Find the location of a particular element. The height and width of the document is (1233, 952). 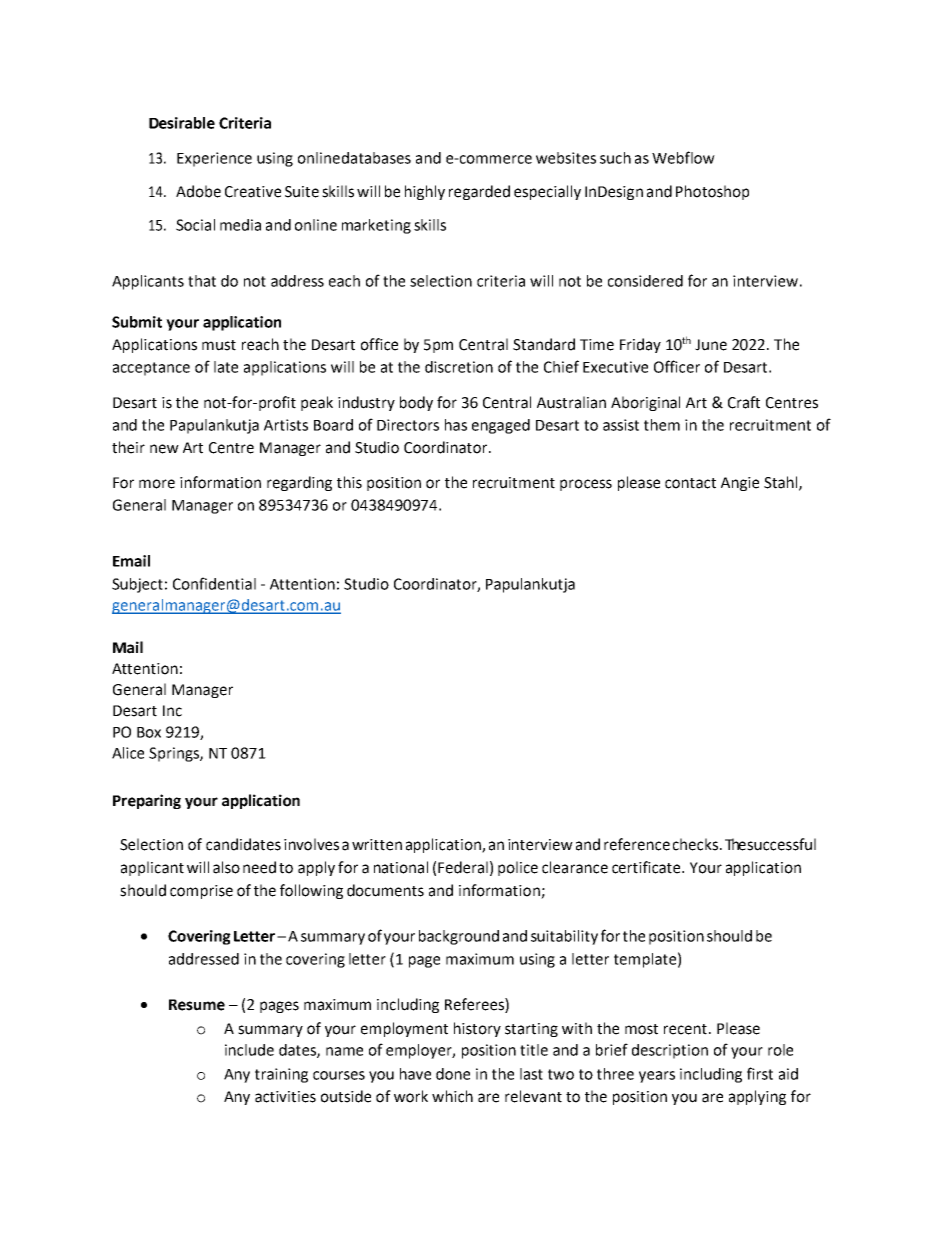

new is located at coordinates (164, 449).
